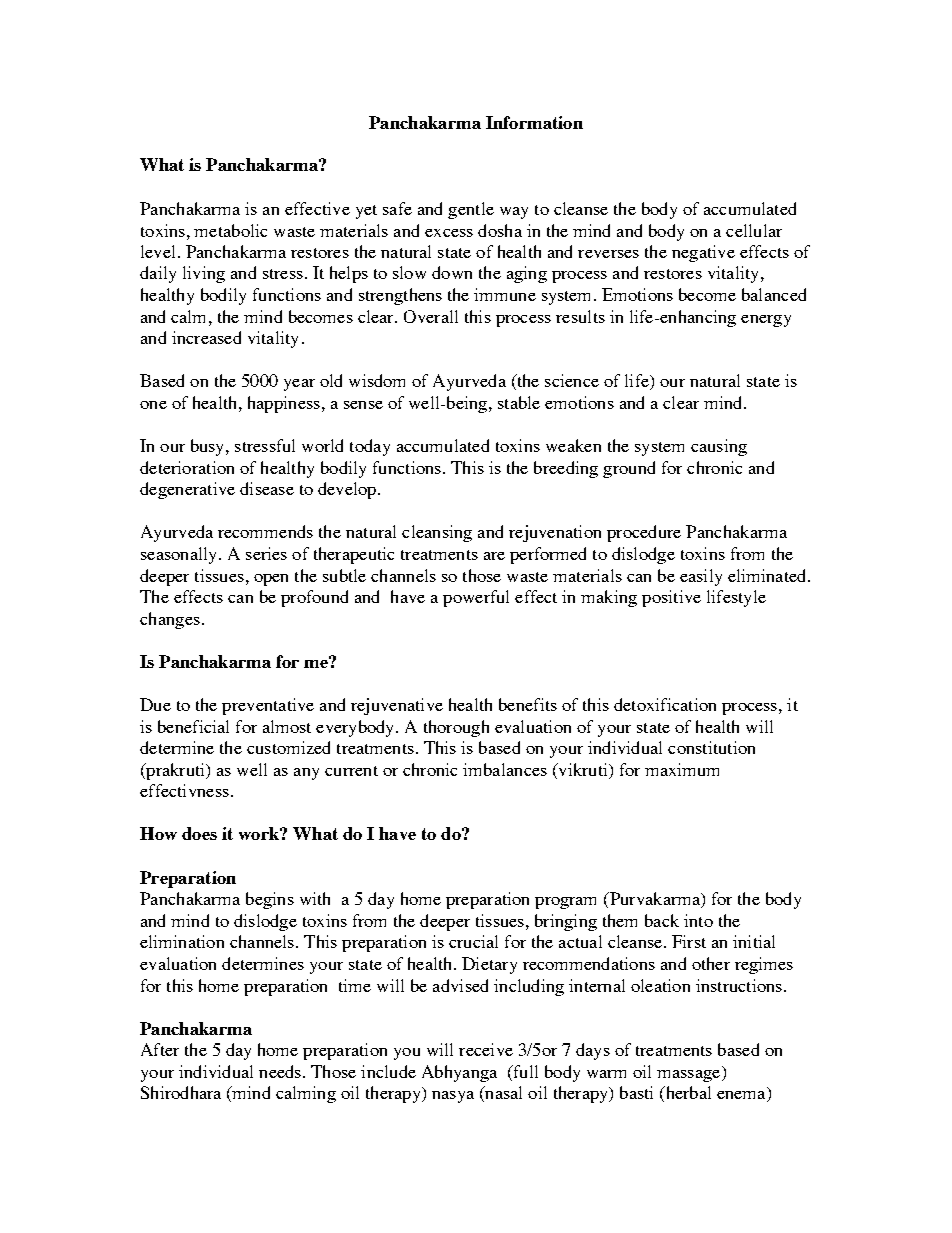 The height and width of the image is (1233, 952). Describe the element at coordinates (505, 769) in the image. I see `imbalances` at that location.
